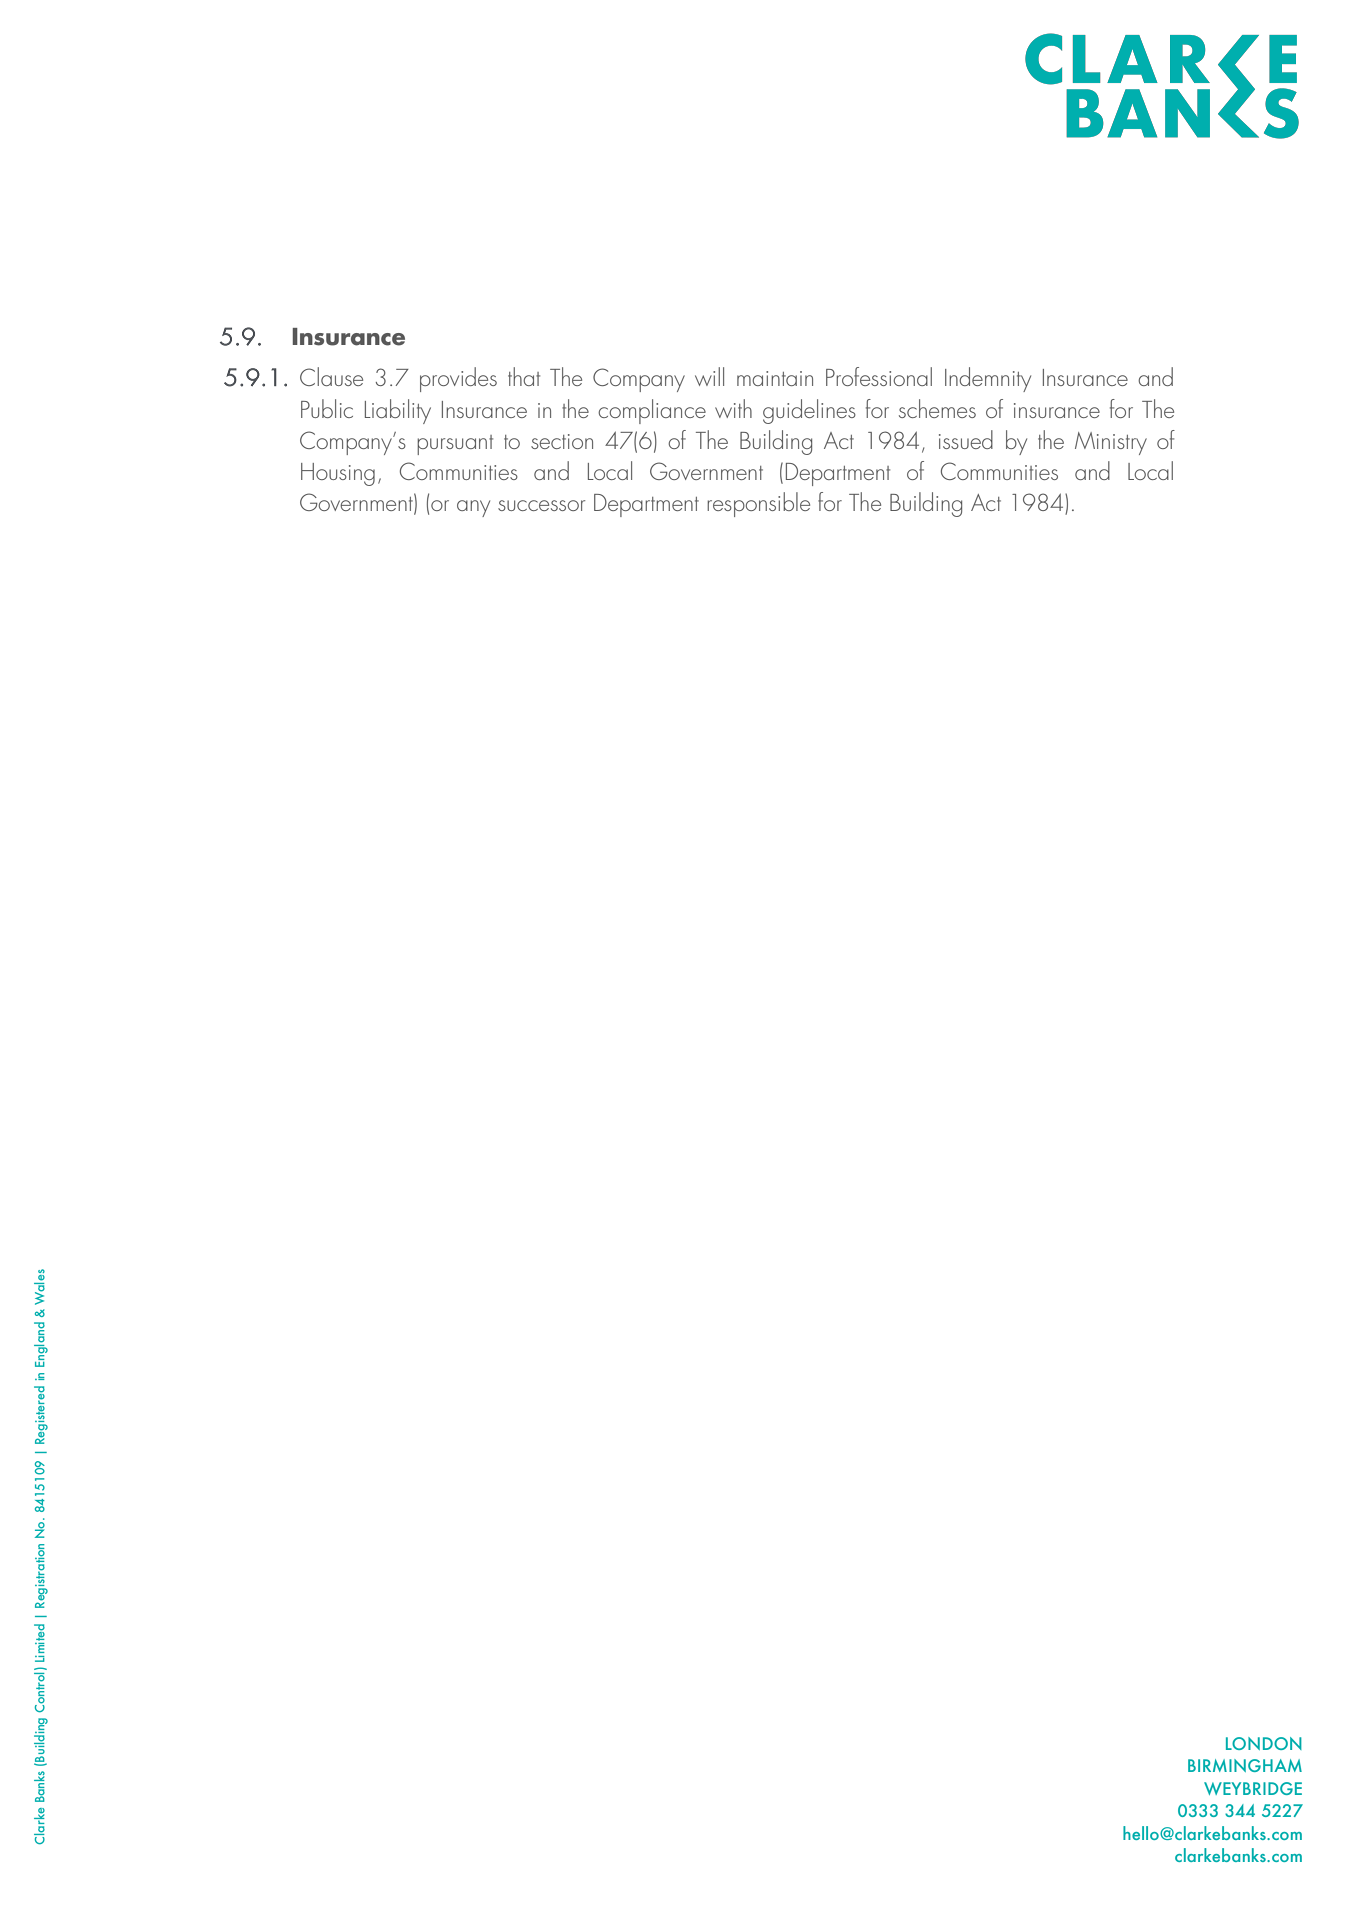 This screenshot has width=1346, height=1905. What do you see at coordinates (988, 379) in the screenshot?
I see `Indemnity` at bounding box center [988, 379].
